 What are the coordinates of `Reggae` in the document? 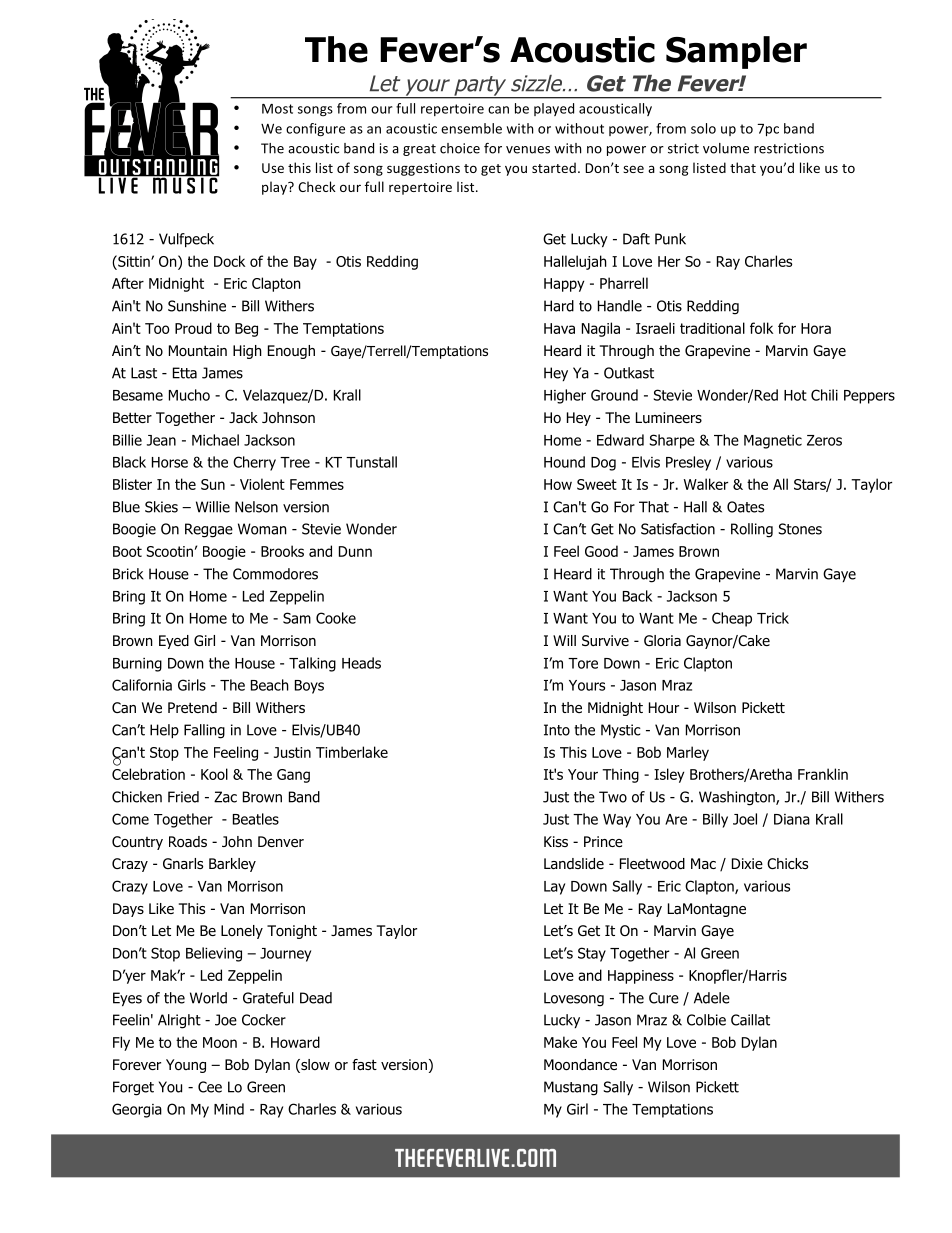 It's located at (209, 530).
